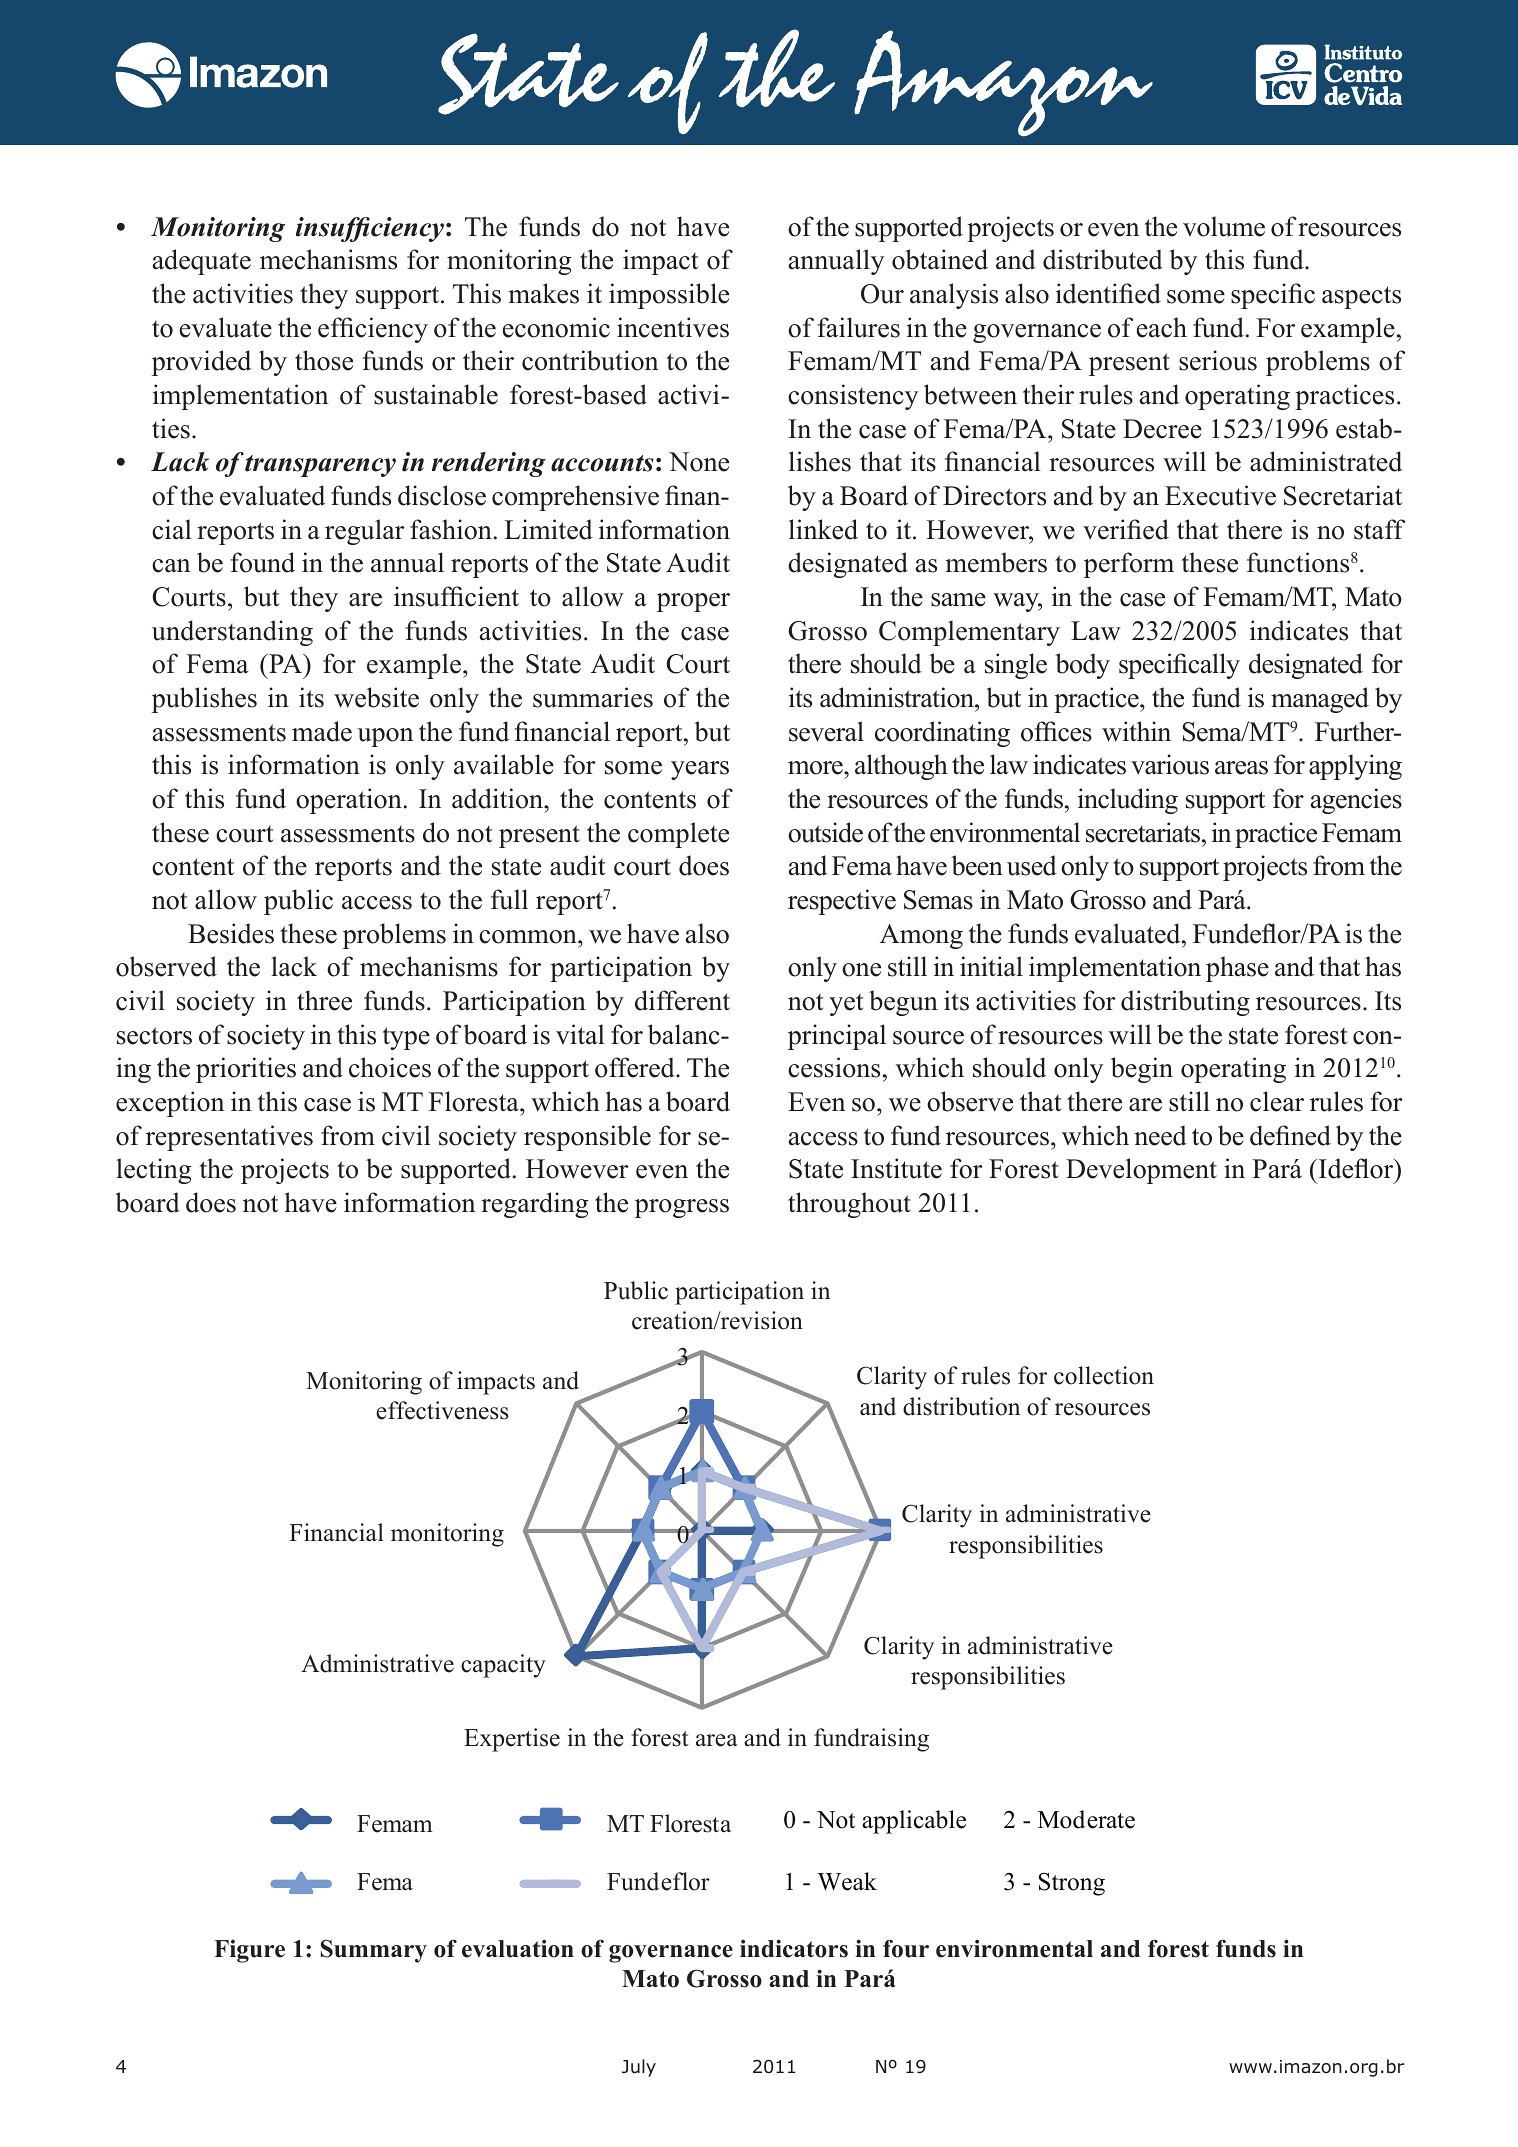  What do you see at coordinates (849, 1205) in the document?
I see `throughout` at bounding box center [849, 1205].
